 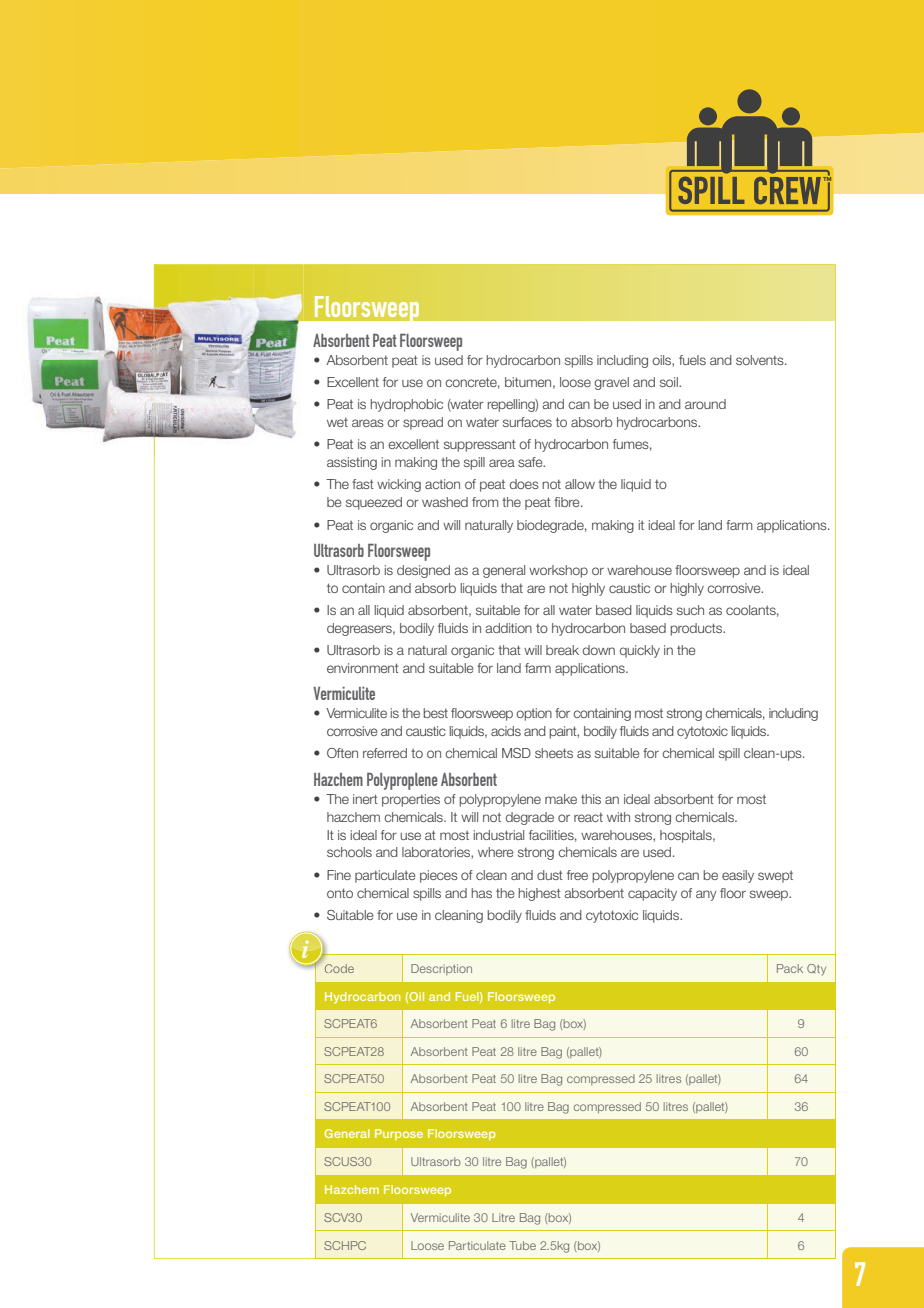 I want to click on this, so click(x=591, y=799).
